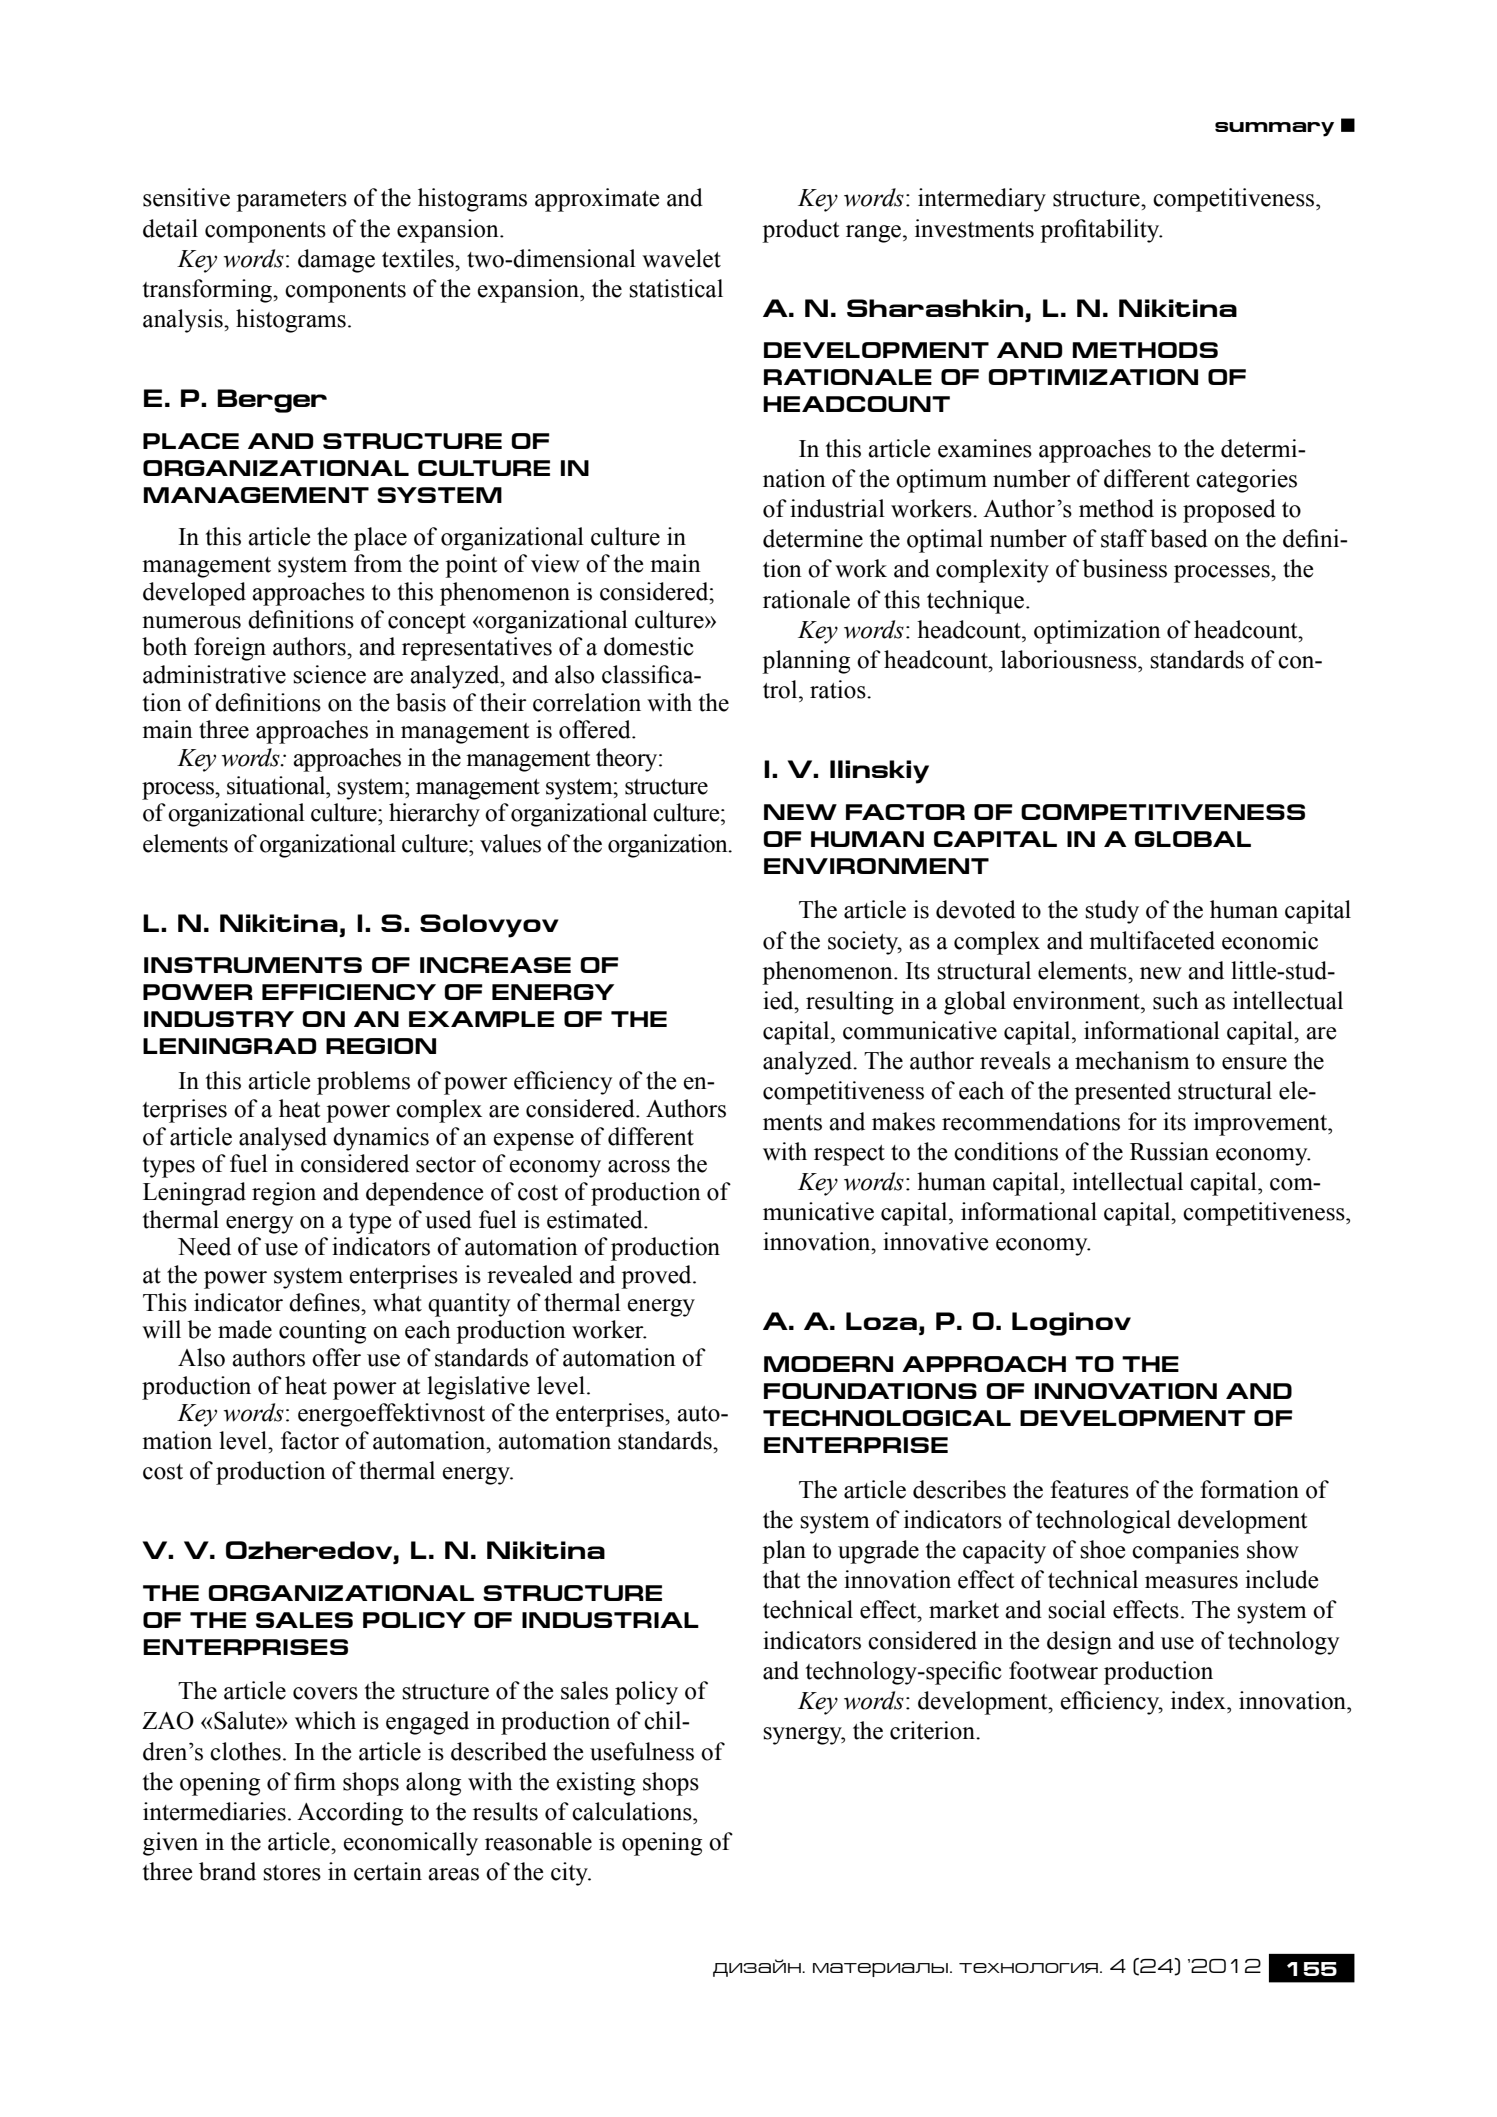 This document has width=1497, height=2117. Describe the element at coordinates (681, 258) in the document. I see `wavelet` at that location.
